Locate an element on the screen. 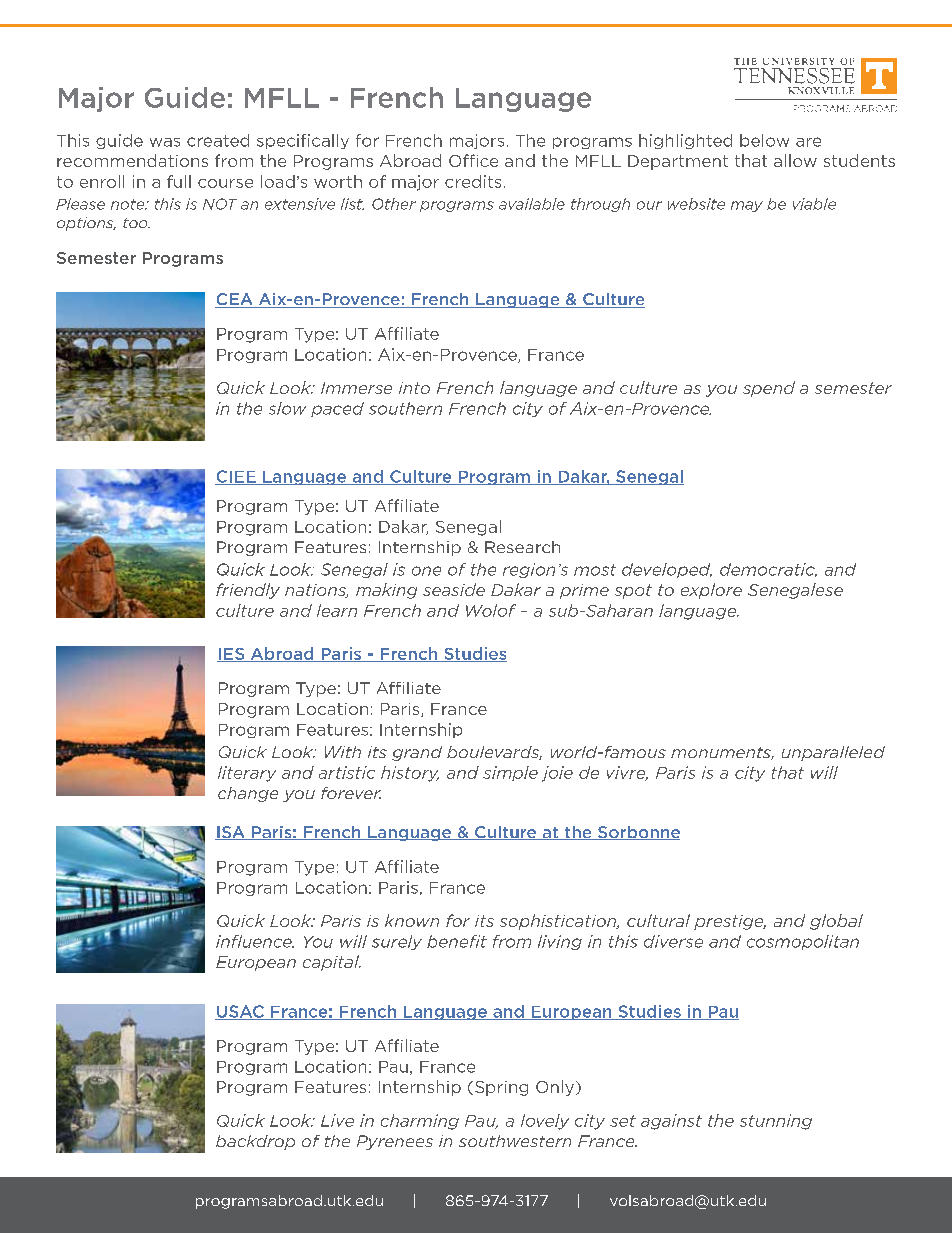  full is located at coordinates (179, 181).
